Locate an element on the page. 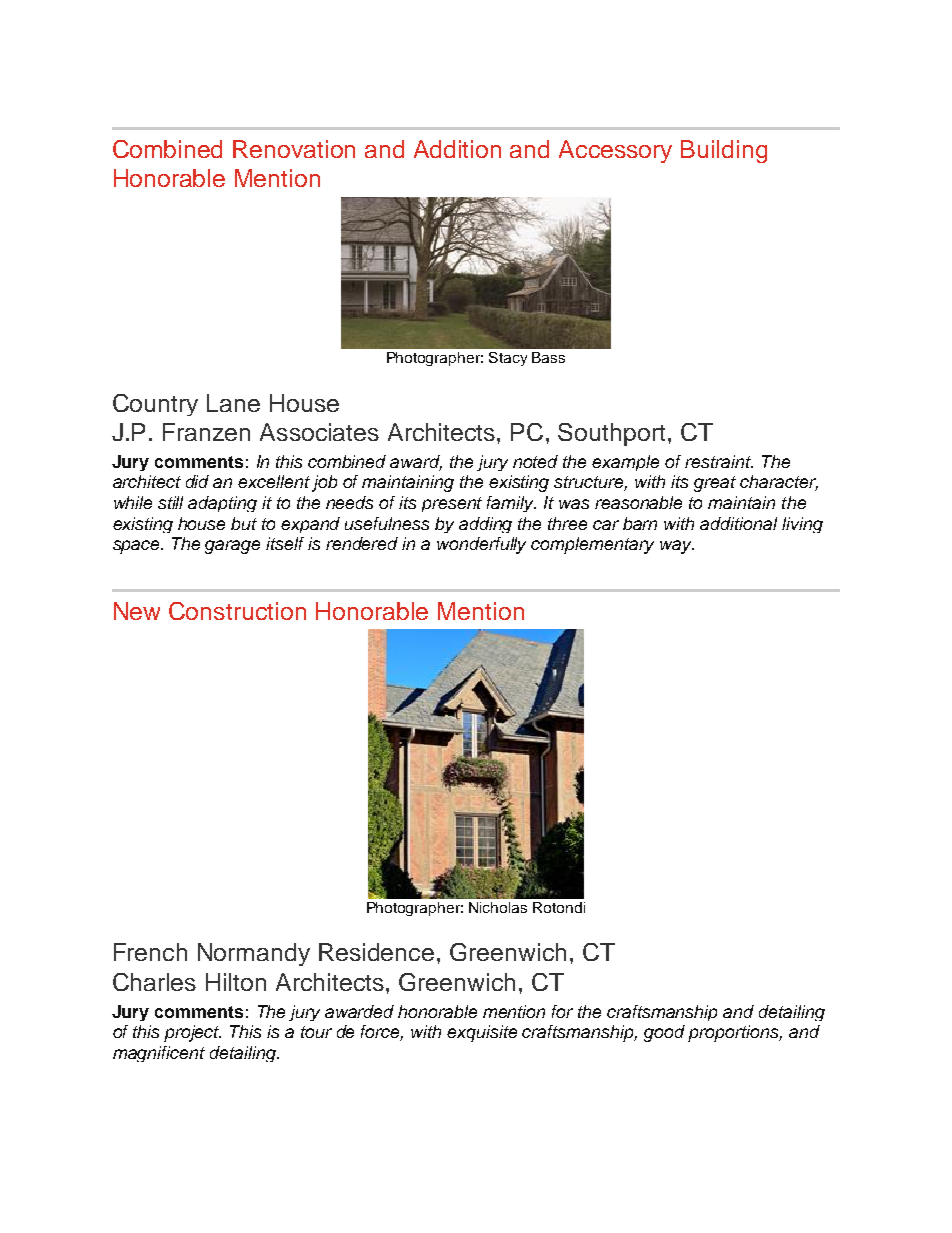  did is located at coordinates (197, 481).
